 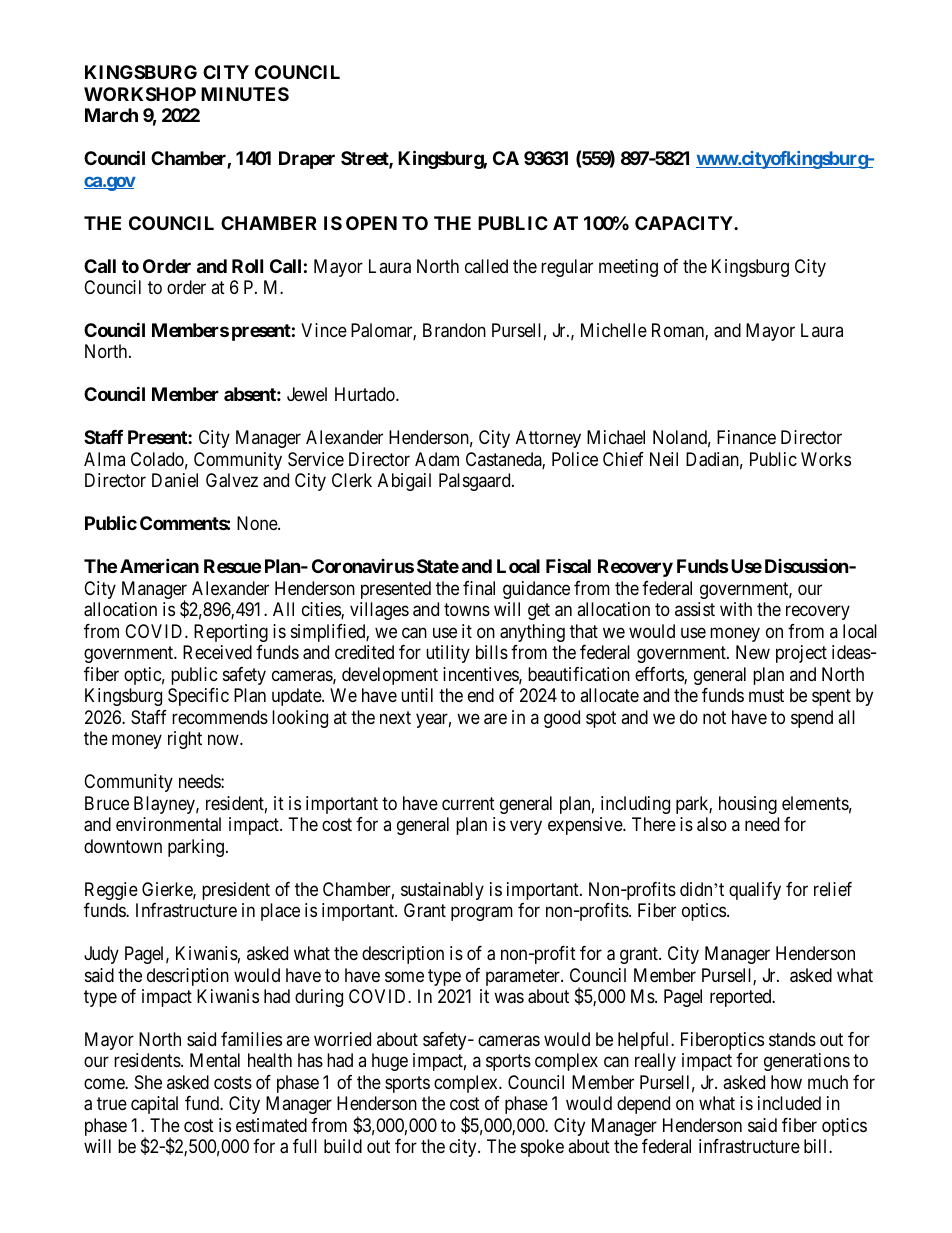 What do you see at coordinates (217, 652) in the screenshot?
I see `Received` at bounding box center [217, 652].
